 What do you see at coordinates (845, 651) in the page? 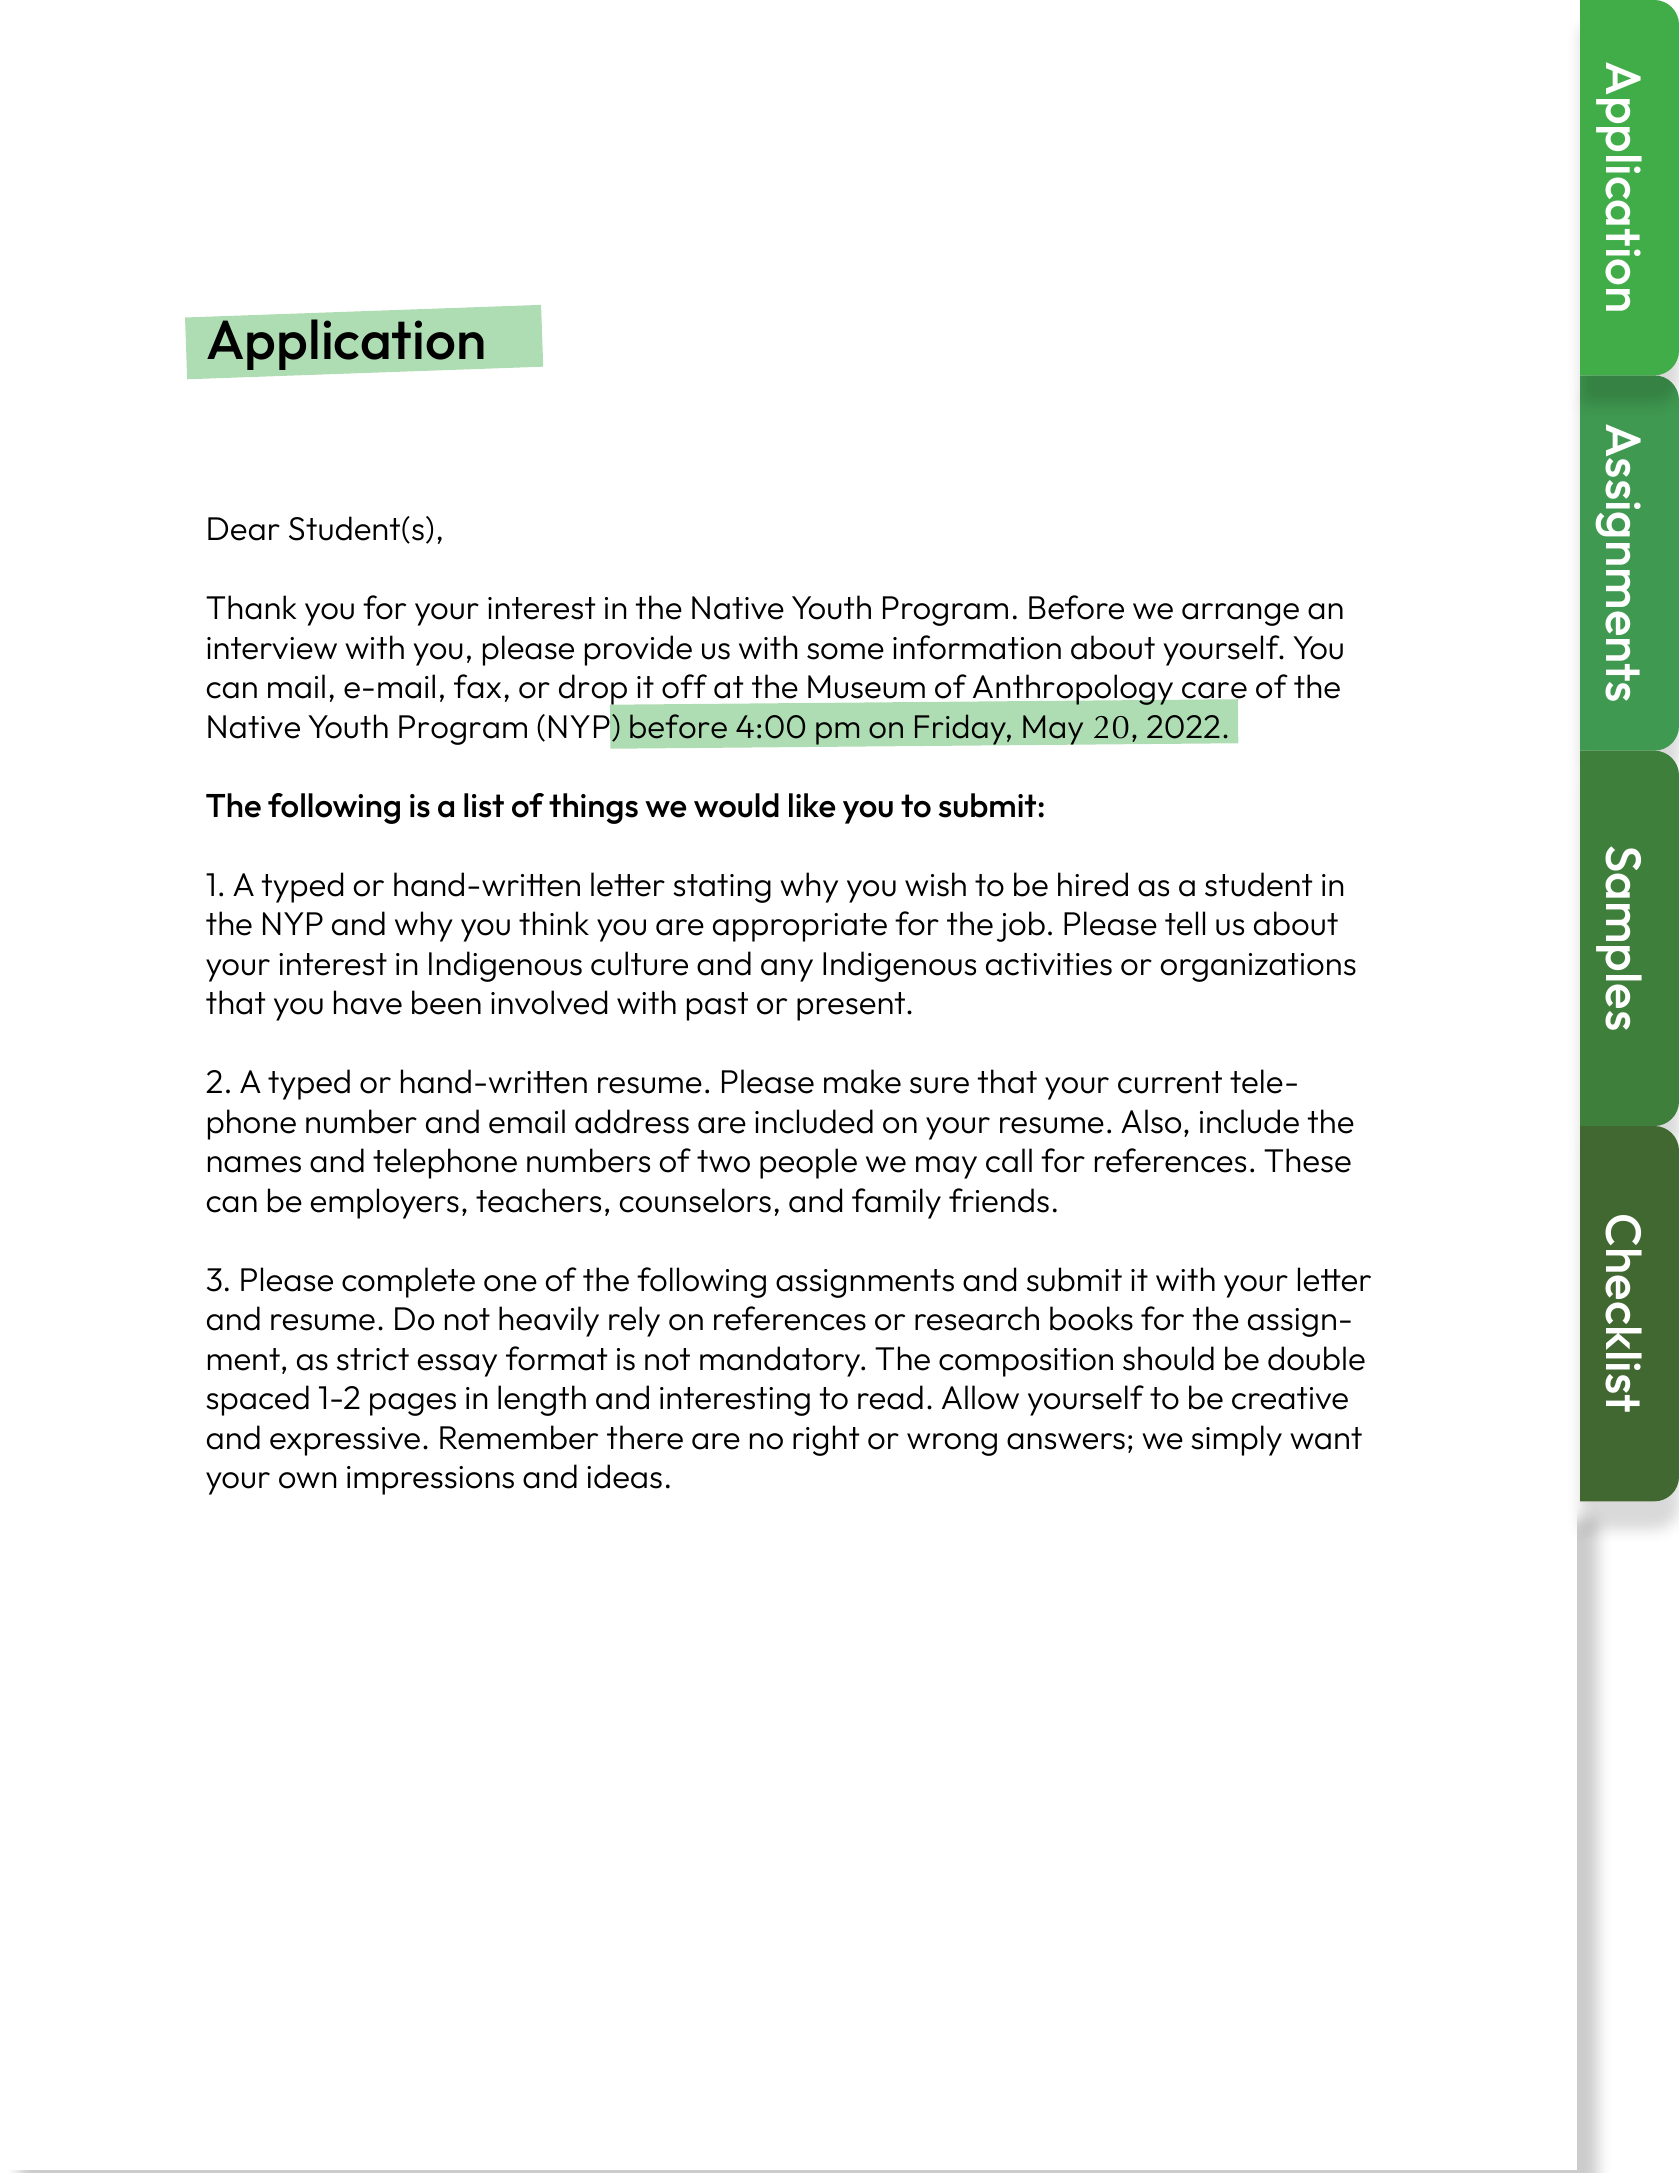
I see `some` at bounding box center [845, 651].
